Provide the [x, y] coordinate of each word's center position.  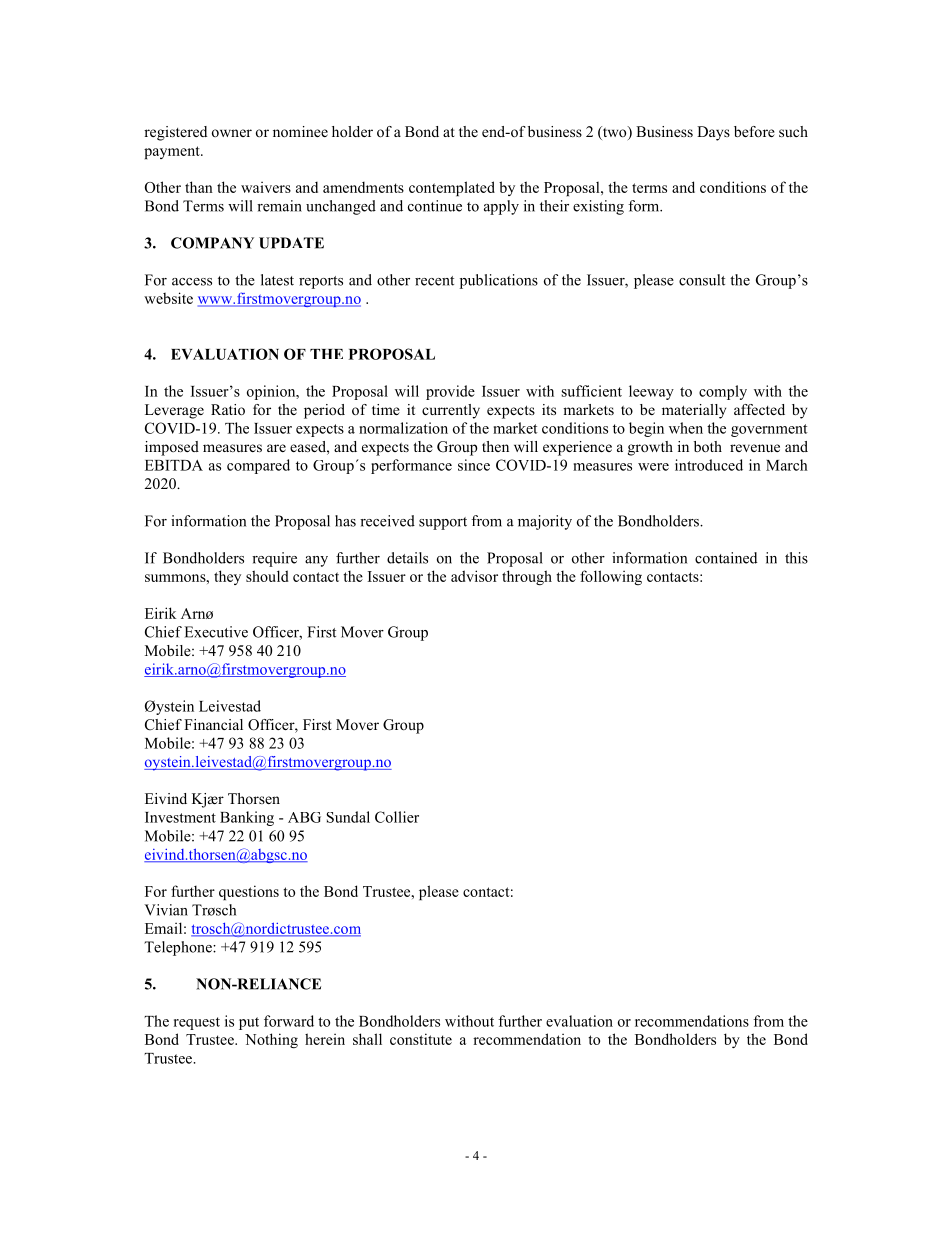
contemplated [452, 188]
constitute [421, 1039]
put [249, 1023]
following [611, 577]
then [495, 446]
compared [258, 466]
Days [713, 133]
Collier [397, 817]
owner [232, 133]
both [708, 446]
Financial [213, 724]
